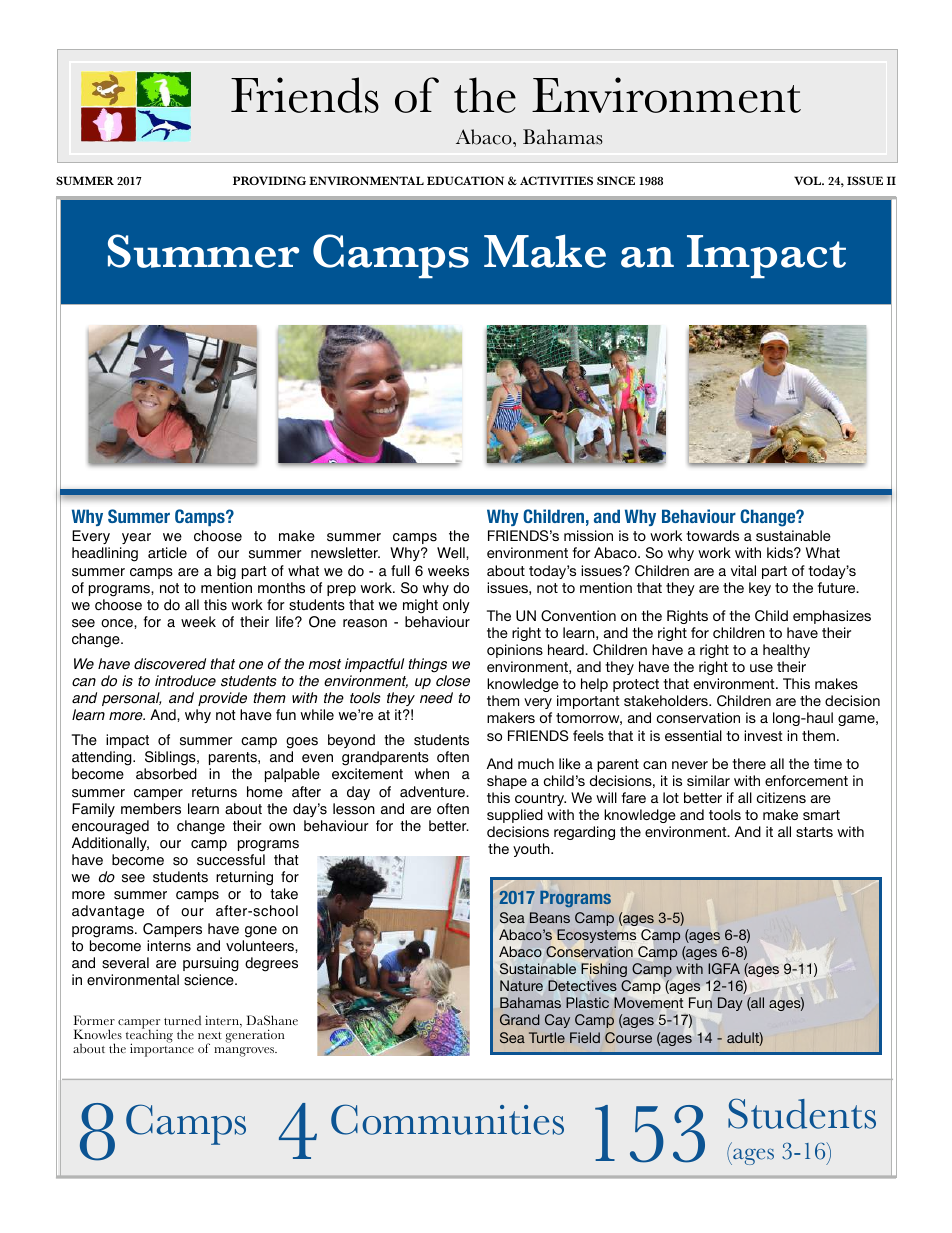 Image resolution: width=952 pixels, height=1233 pixels. What do you see at coordinates (712, 535) in the screenshot?
I see `towards` at bounding box center [712, 535].
